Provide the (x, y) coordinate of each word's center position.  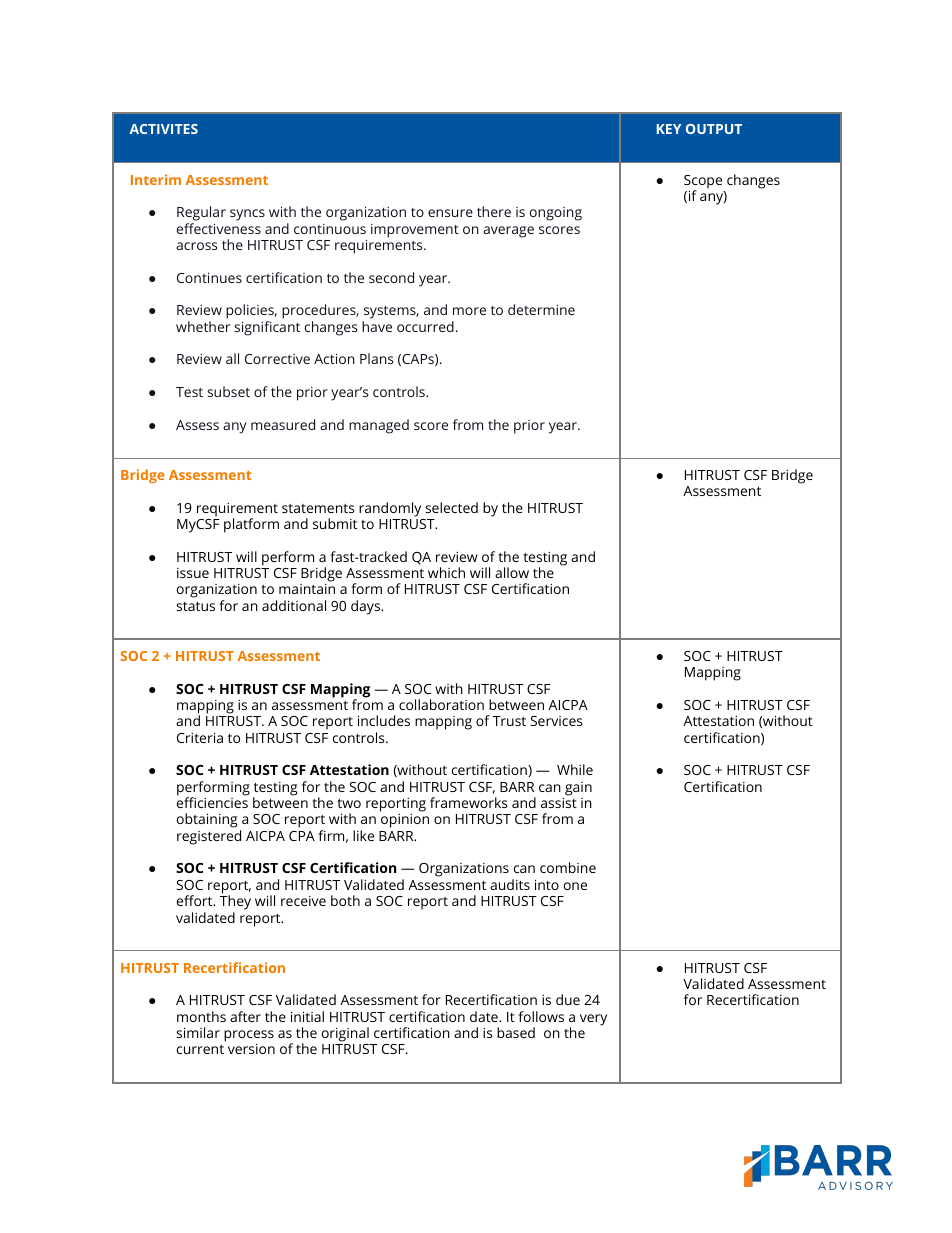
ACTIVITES (163, 129)
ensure (450, 213)
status (195, 606)
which (446, 572)
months (201, 1016)
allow (512, 572)
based (516, 1032)
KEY (669, 129)
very (593, 1020)
